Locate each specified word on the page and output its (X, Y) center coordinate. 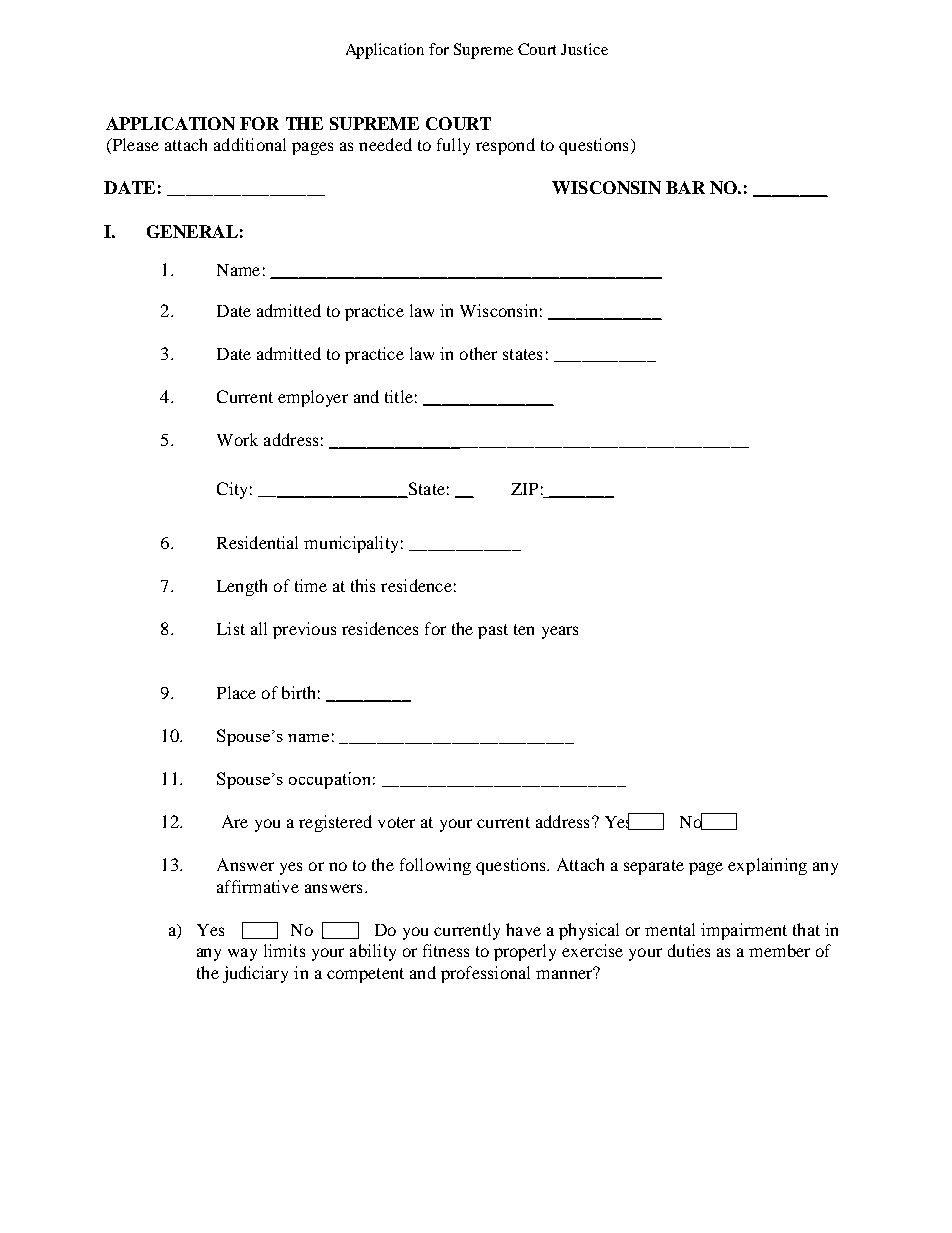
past (493, 631)
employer (313, 398)
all (259, 628)
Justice (584, 49)
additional (250, 144)
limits (284, 950)
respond (505, 146)
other (478, 353)
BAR (685, 187)
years (560, 632)
